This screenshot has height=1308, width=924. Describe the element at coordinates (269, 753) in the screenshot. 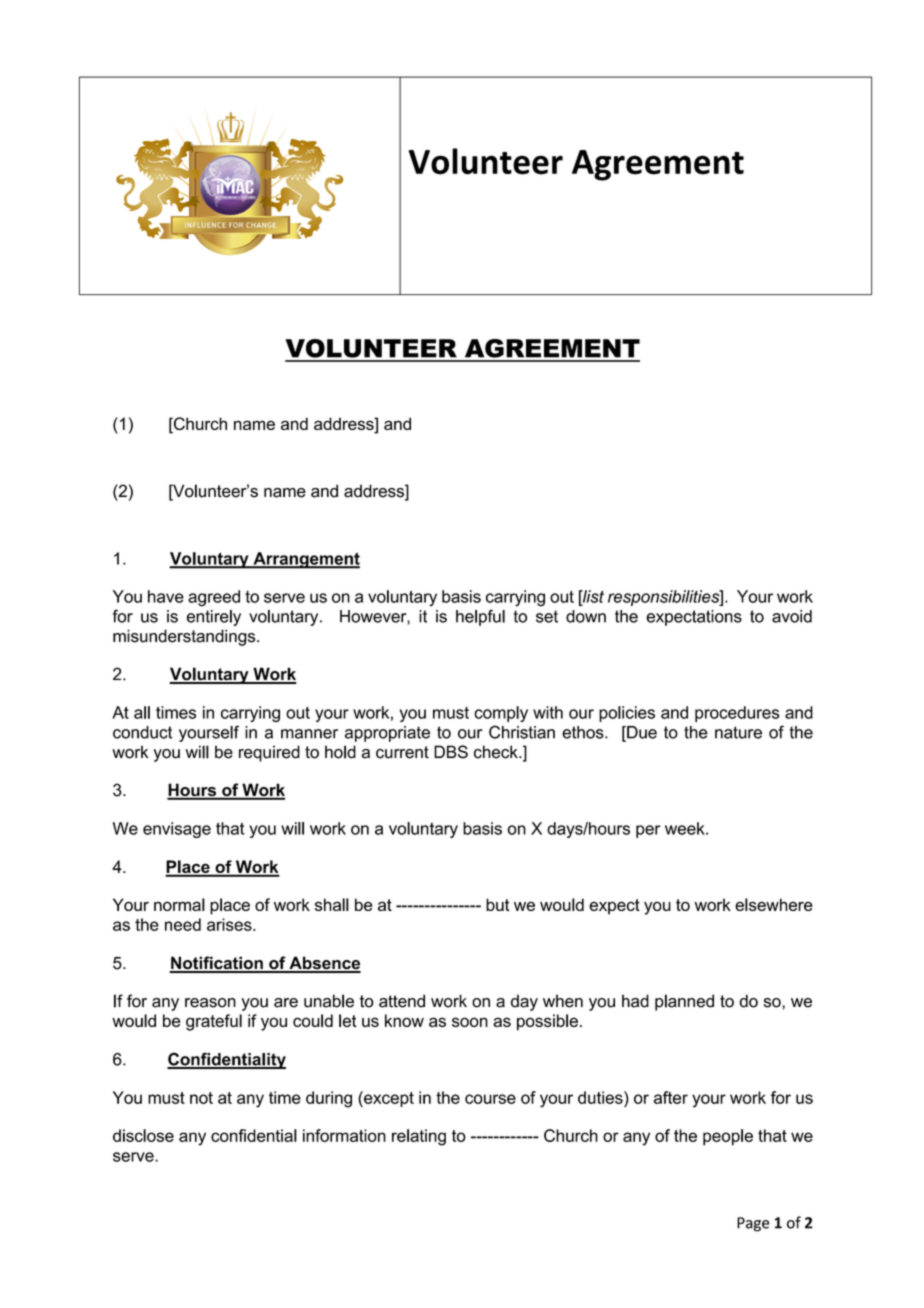

I see `required` at that location.
